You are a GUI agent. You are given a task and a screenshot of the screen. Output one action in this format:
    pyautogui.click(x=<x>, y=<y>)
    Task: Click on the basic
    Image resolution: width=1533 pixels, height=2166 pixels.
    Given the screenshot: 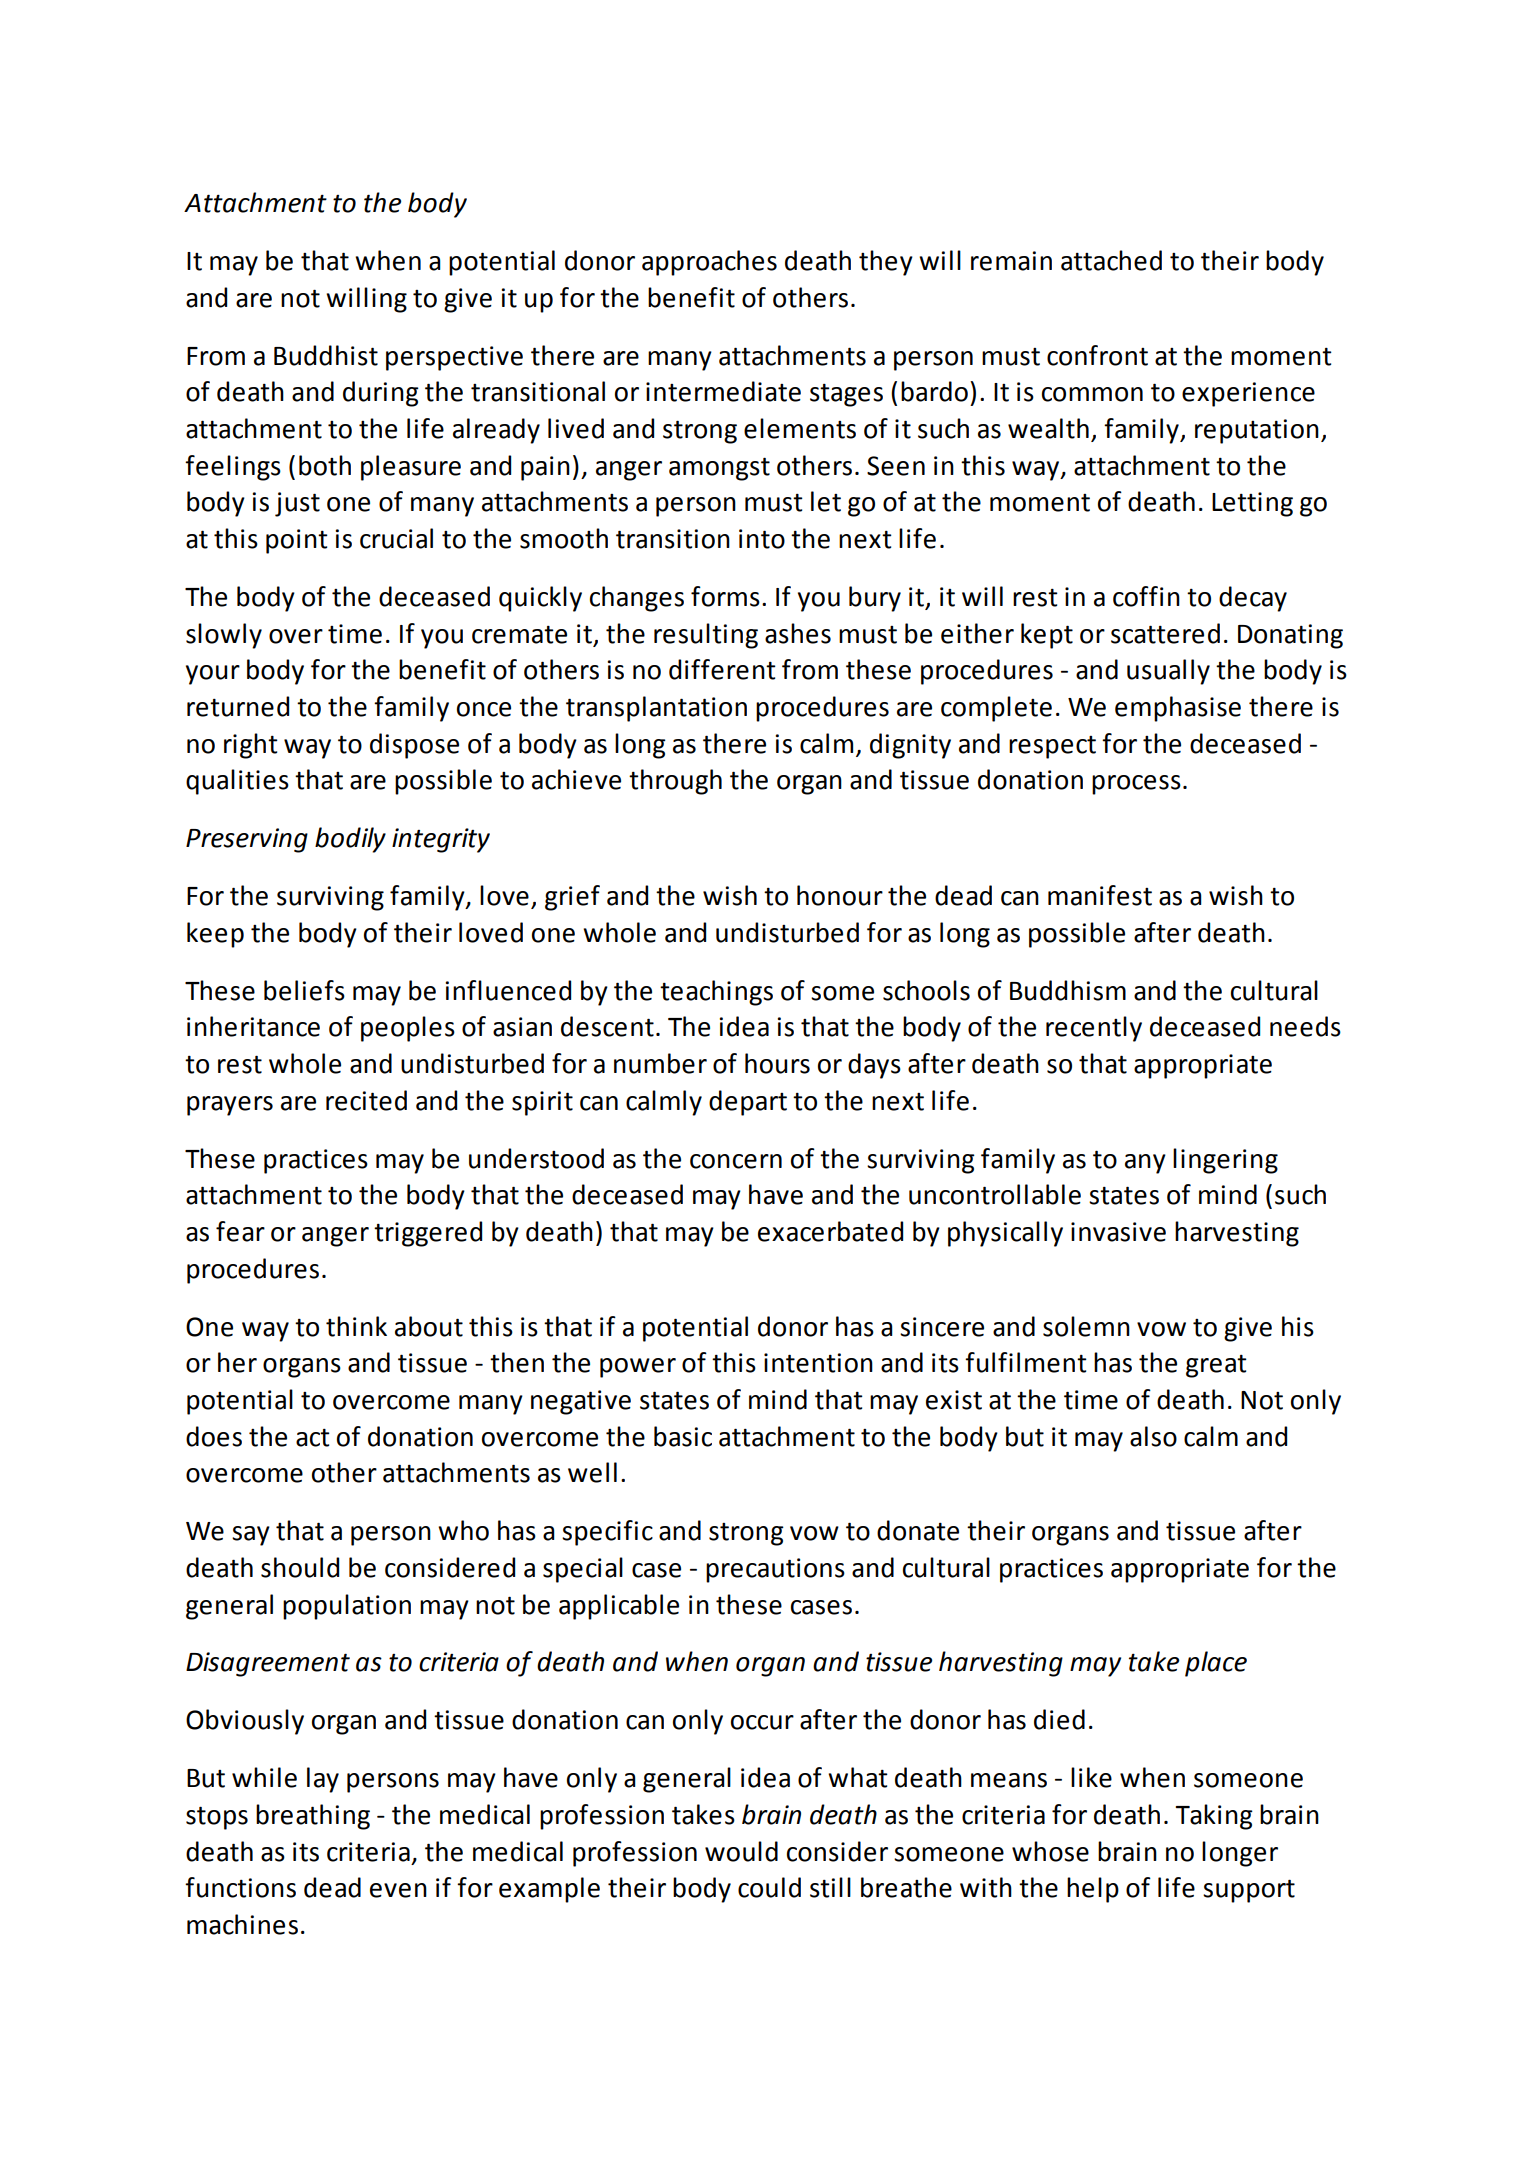 What is the action you would take?
    pyautogui.click(x=683, y=1436)
